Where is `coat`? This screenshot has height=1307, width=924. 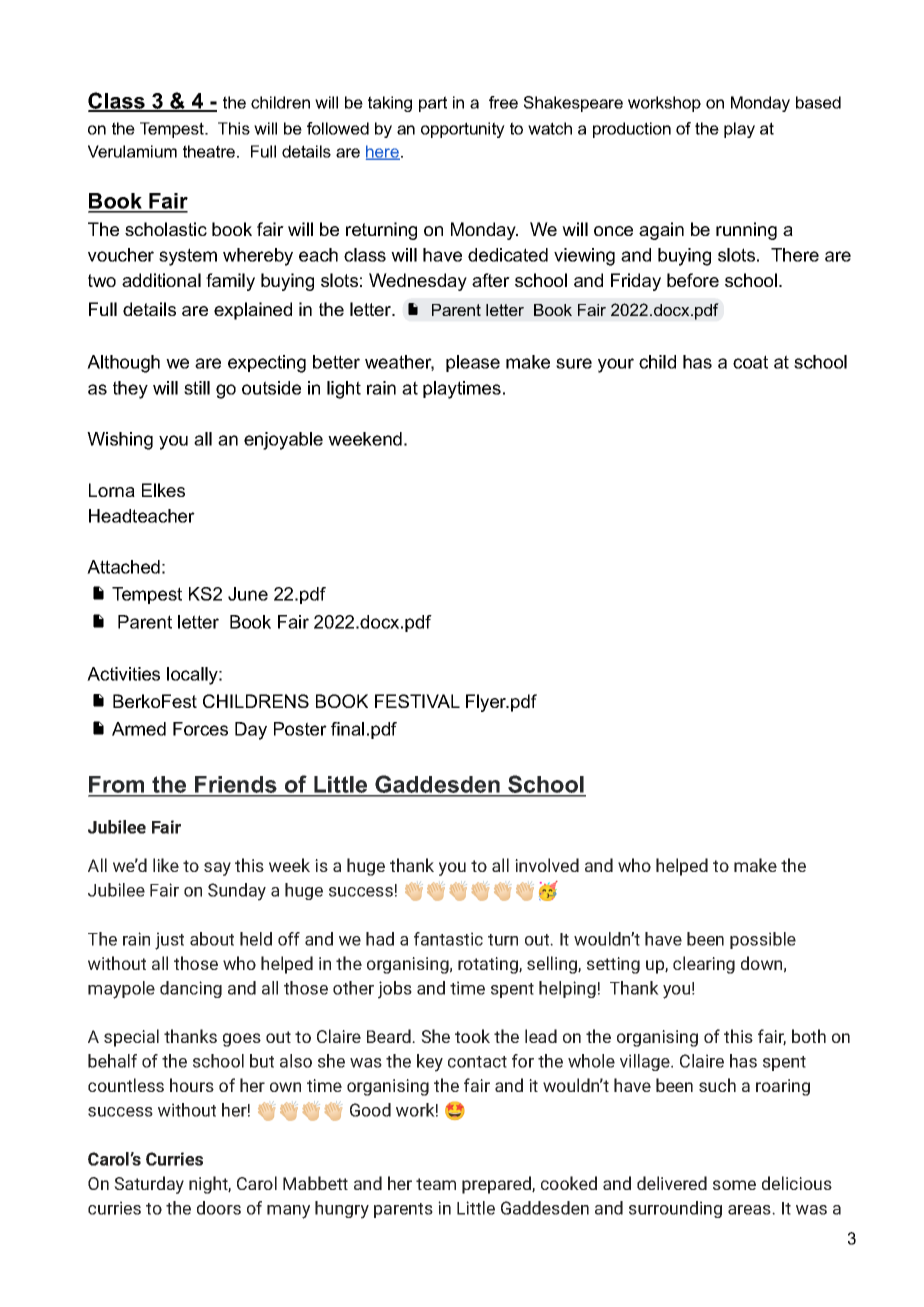
coat is located at coordinates (750, 362).
